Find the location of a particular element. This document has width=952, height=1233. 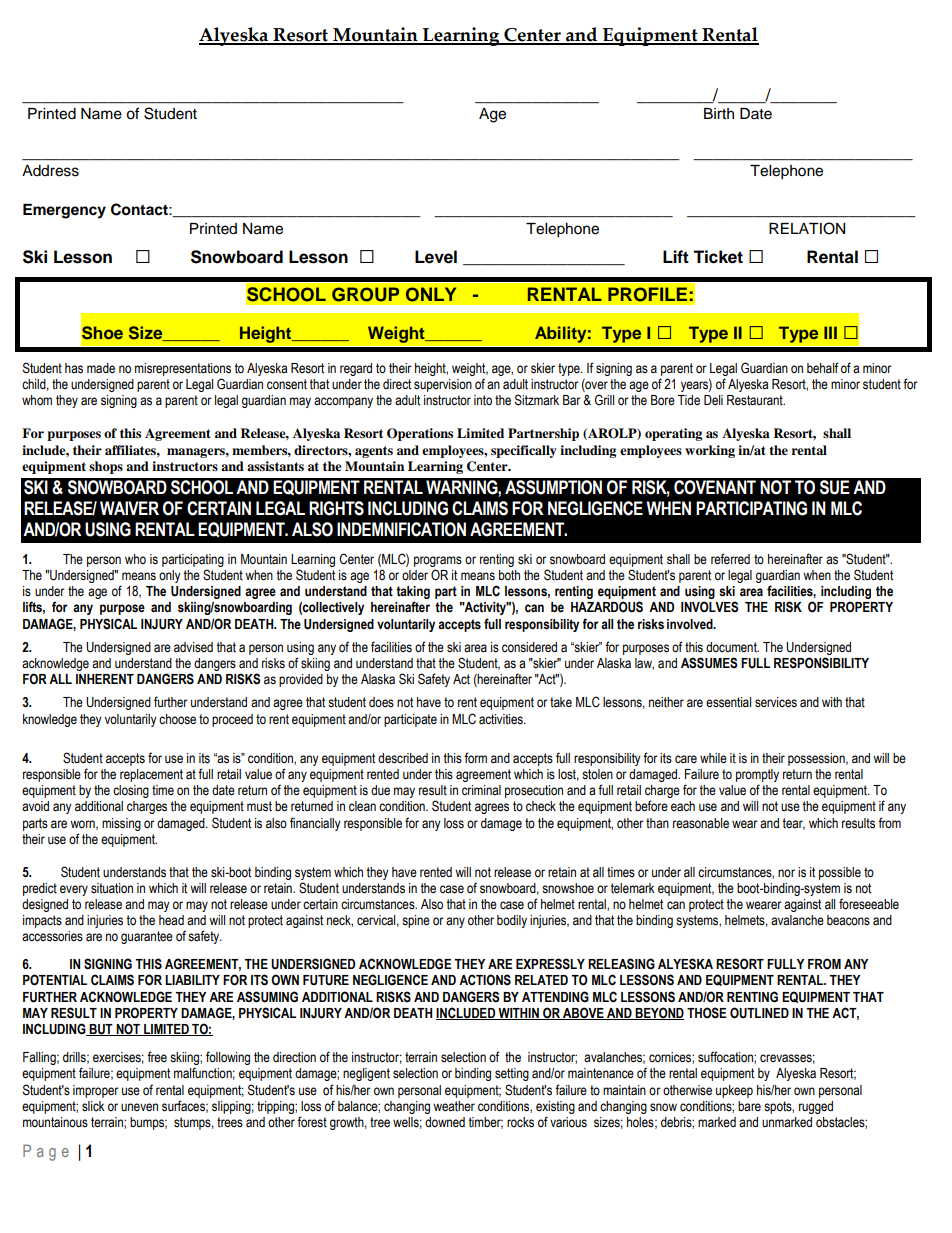

missing is located at coordinates (121, 824).
